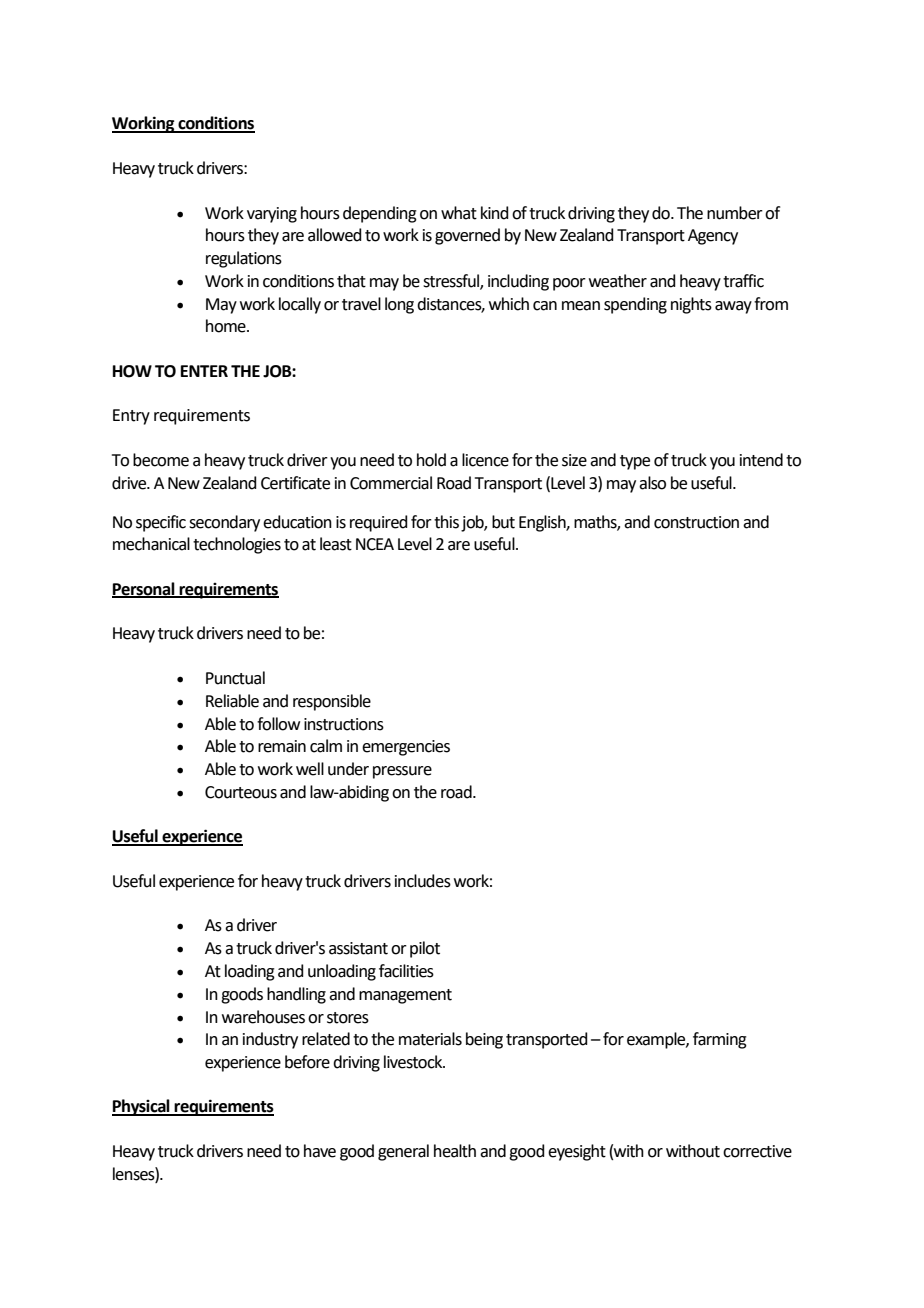 The width and height of the screenshot is (924, 1308). I want to click on Agency, so click(713, 237).
